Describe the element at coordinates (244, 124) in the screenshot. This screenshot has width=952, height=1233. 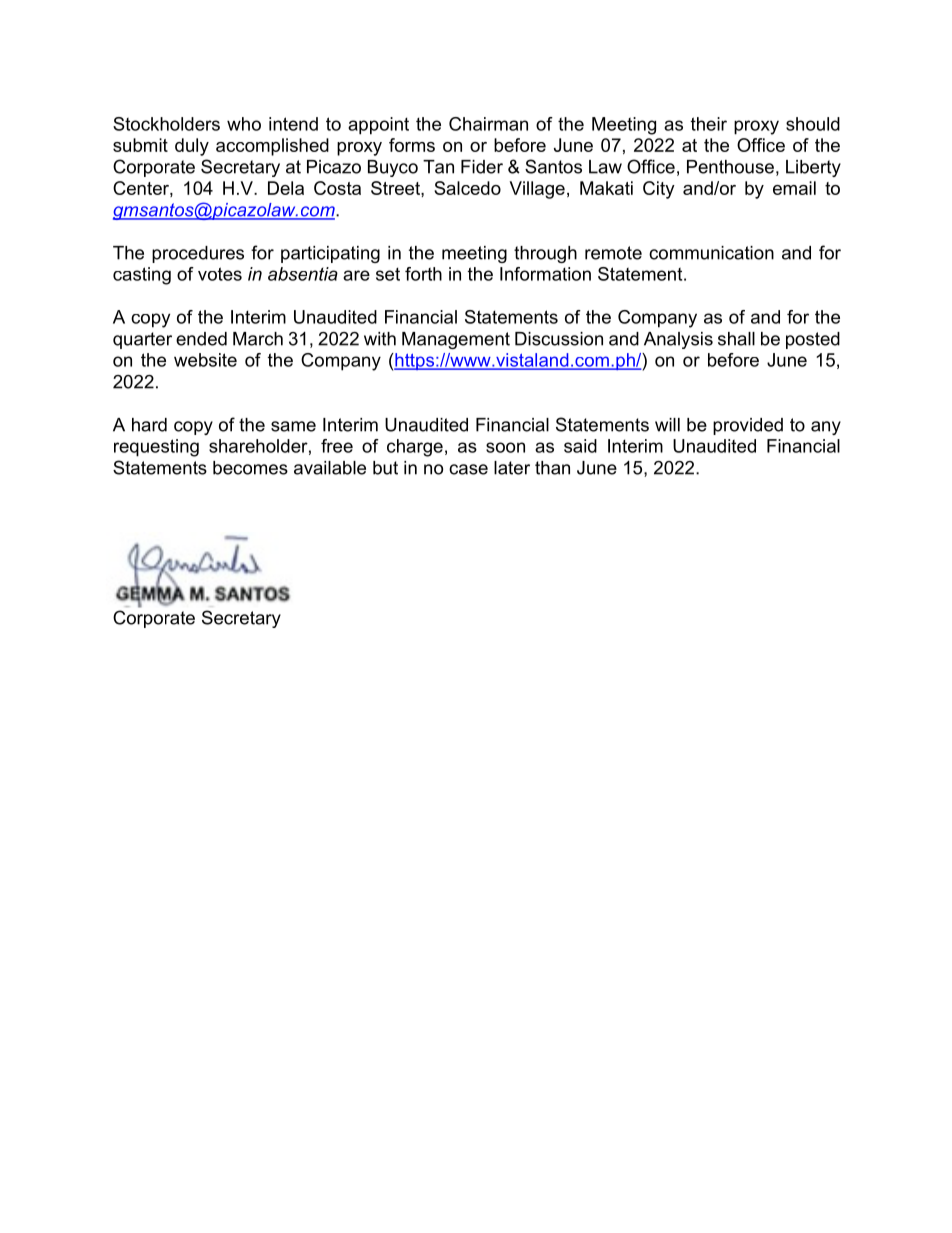
I see `who` at that location.
